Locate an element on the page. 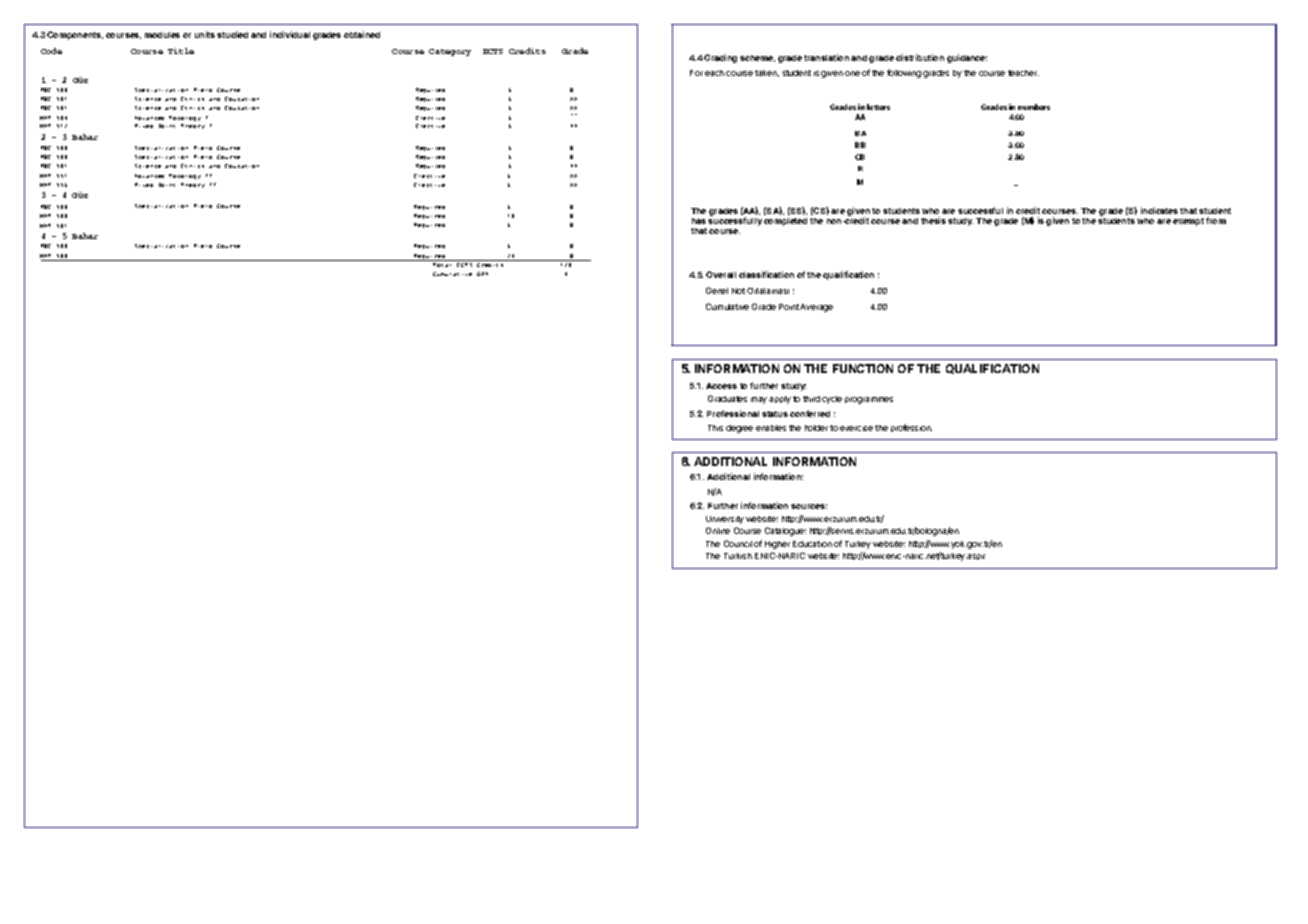  Not is located at coordinates (738, 291).
